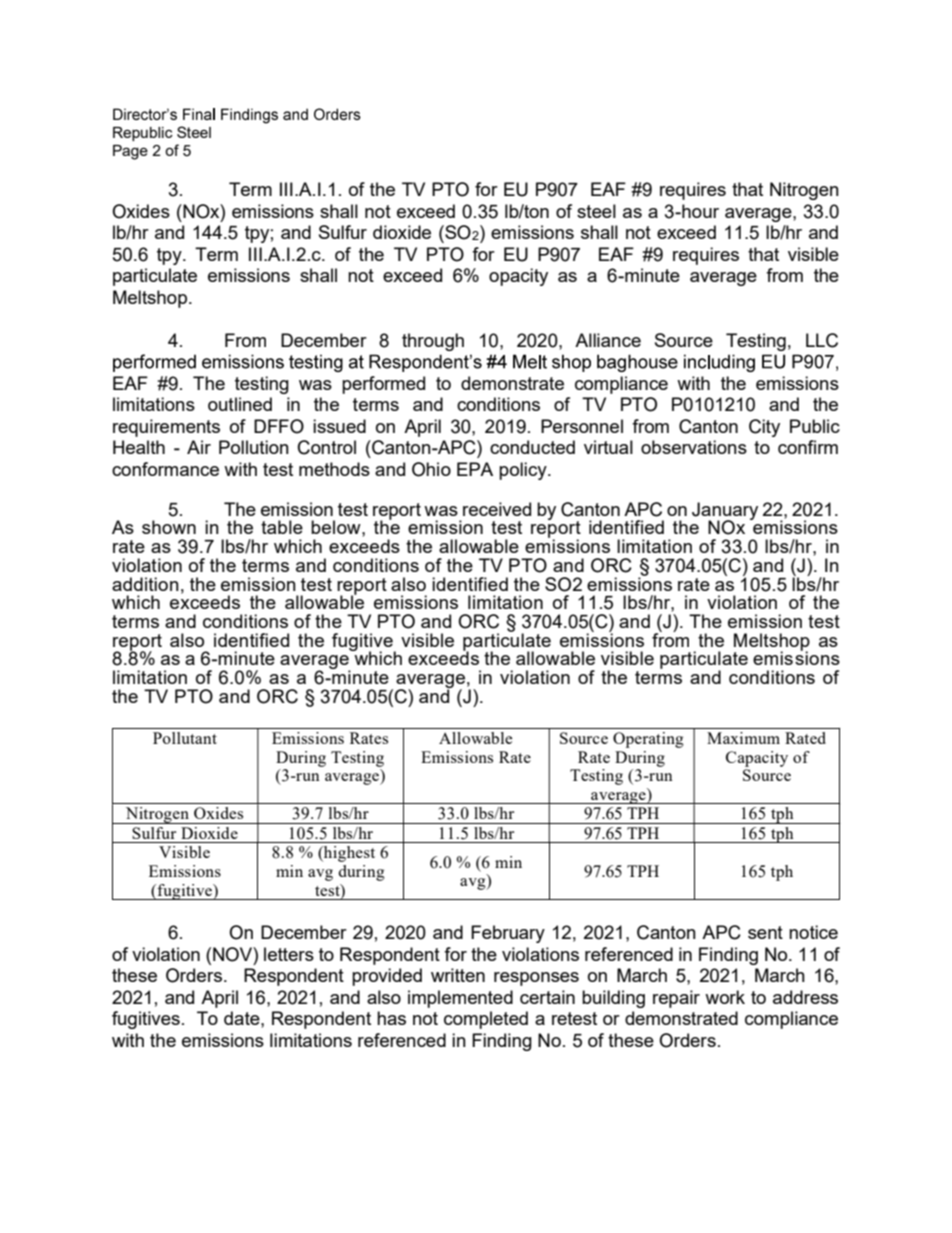 The height and width of the screenshot is (1233, 952). I want to click on letters, so click(289, 954).
